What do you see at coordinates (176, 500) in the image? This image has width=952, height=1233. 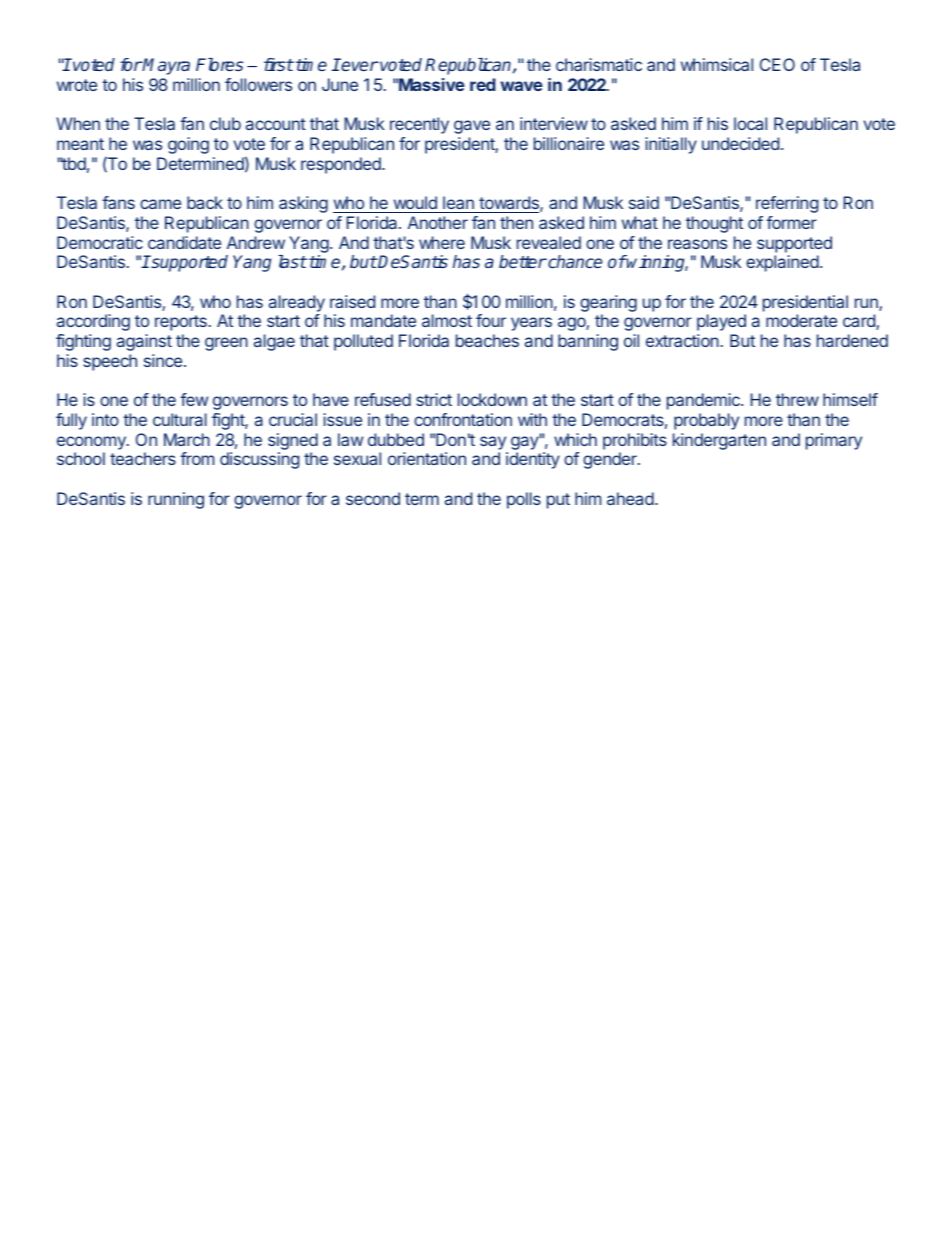 I see `running` at bounding box center [176, 500].
